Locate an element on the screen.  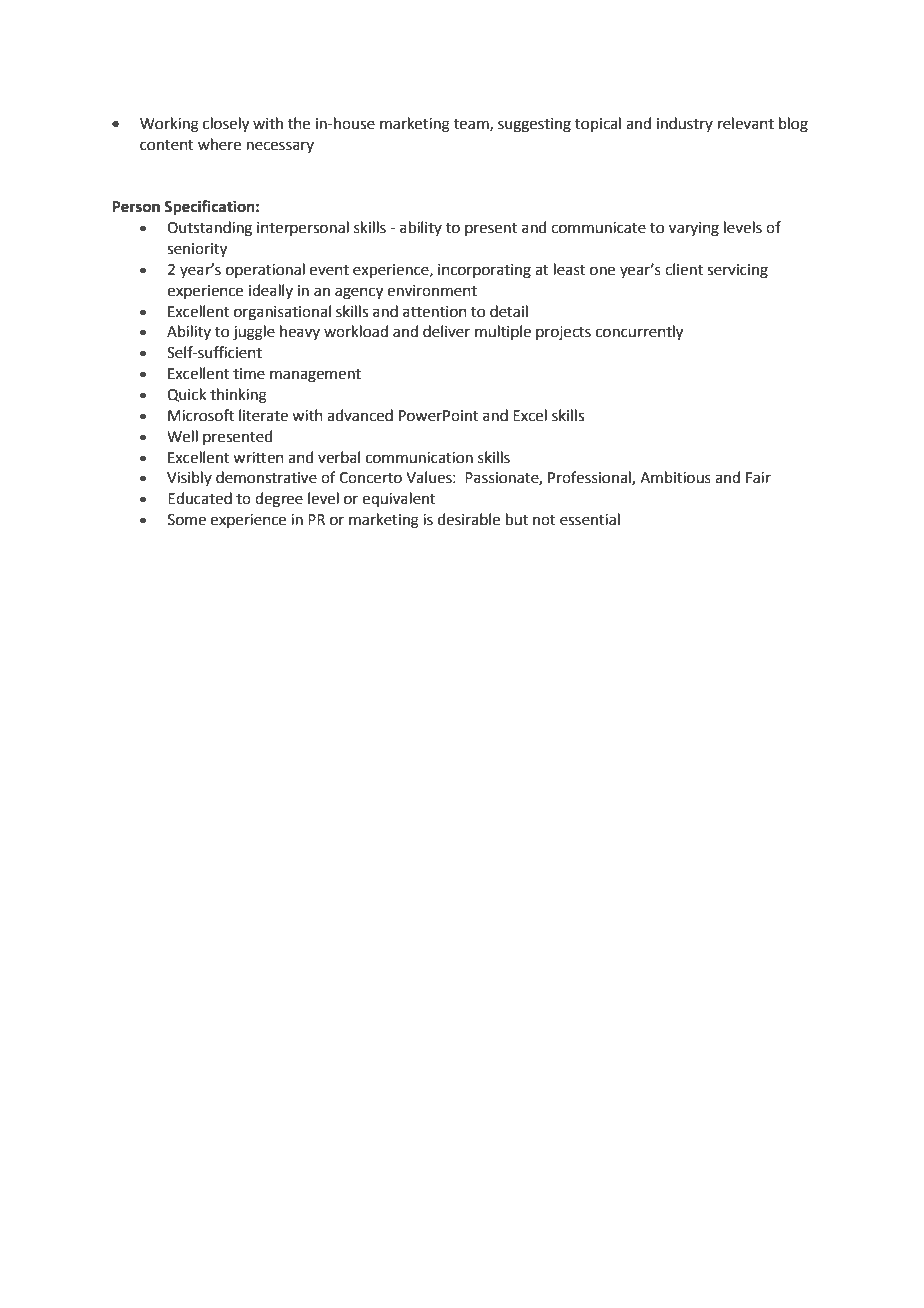
where is located at coordinates (219, 144).
